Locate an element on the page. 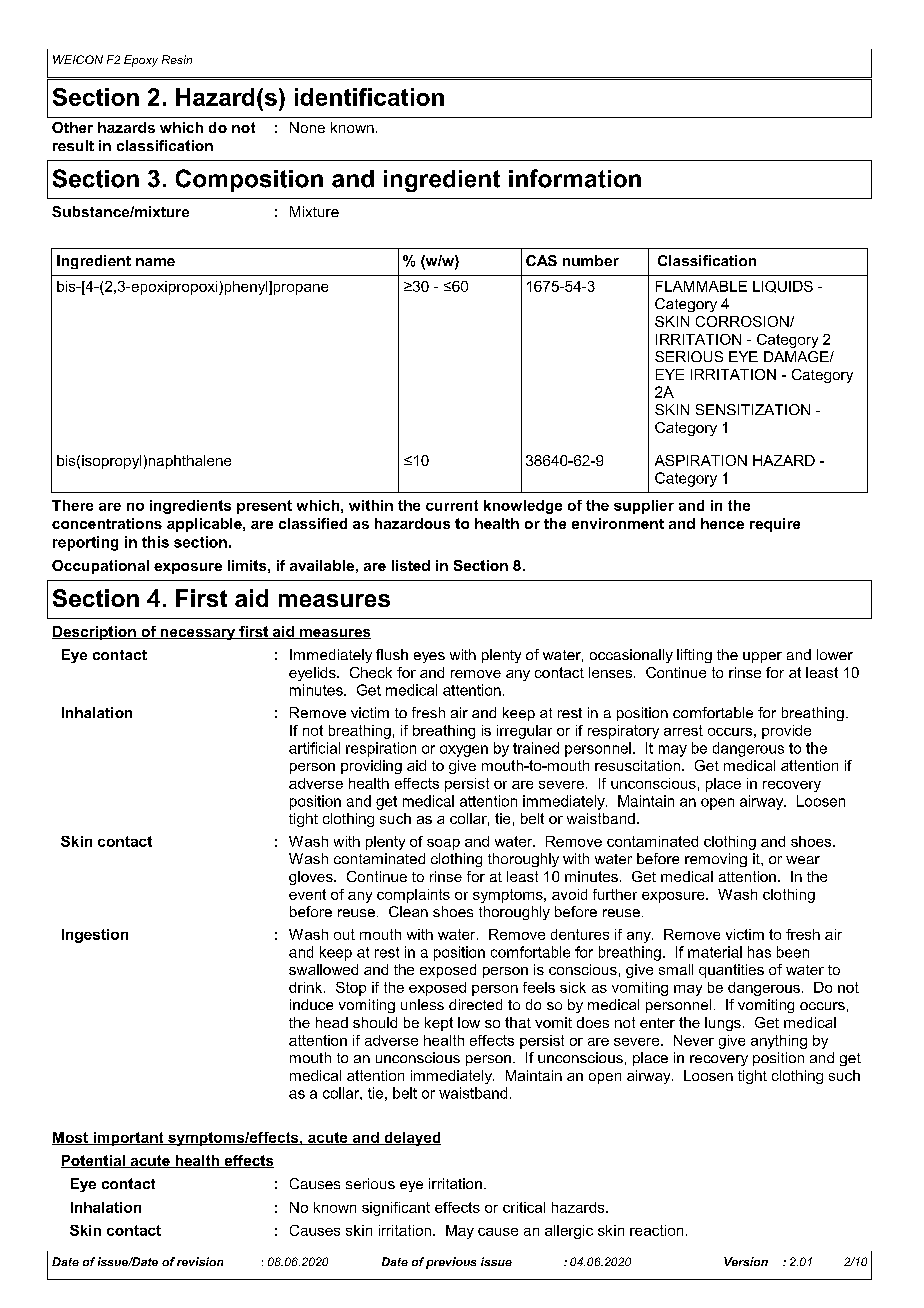 The width and height of the page is (924, 1308). identification is located at coordinates (369, 97).
